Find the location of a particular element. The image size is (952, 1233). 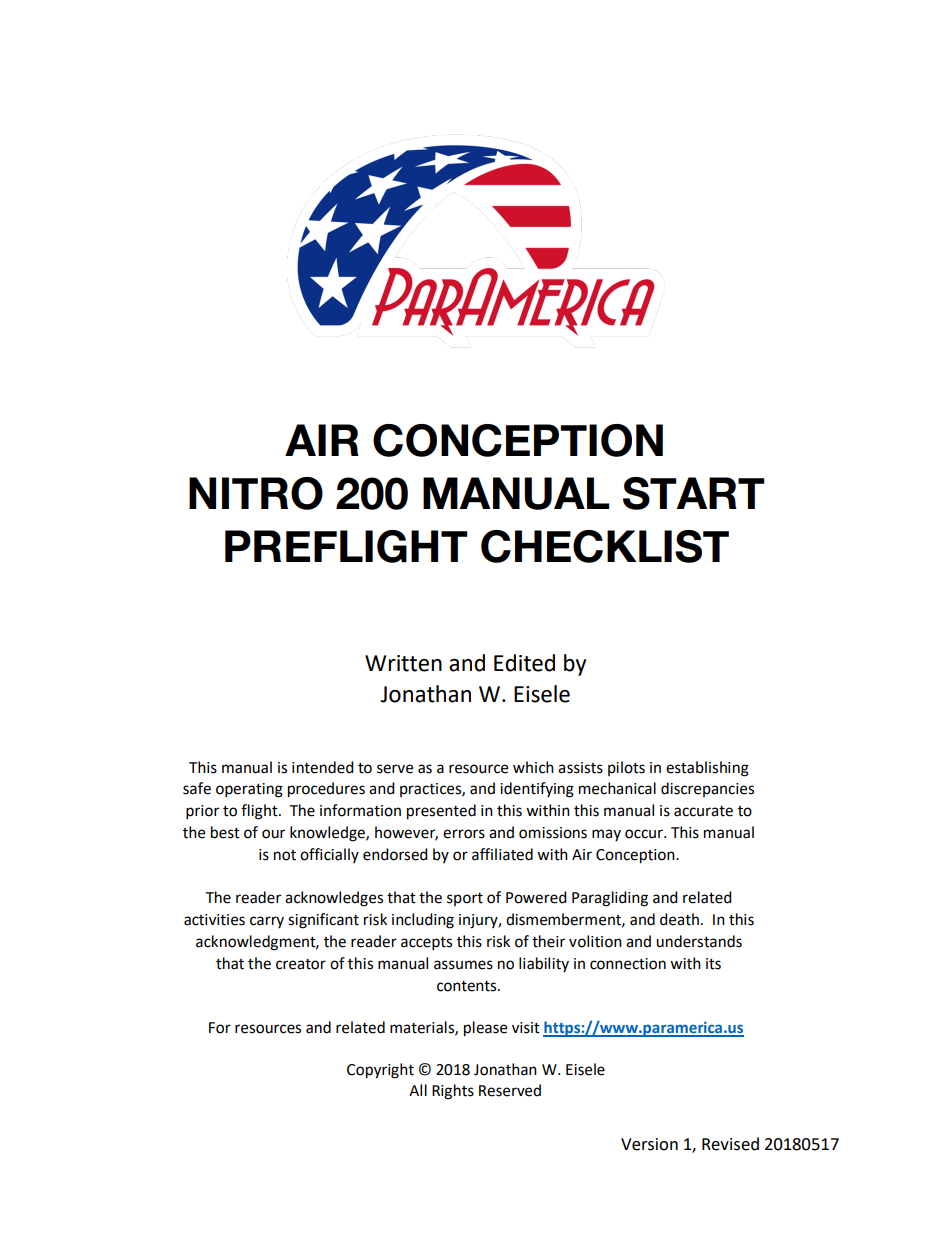

Edited is located at coordinates (524, 663).
